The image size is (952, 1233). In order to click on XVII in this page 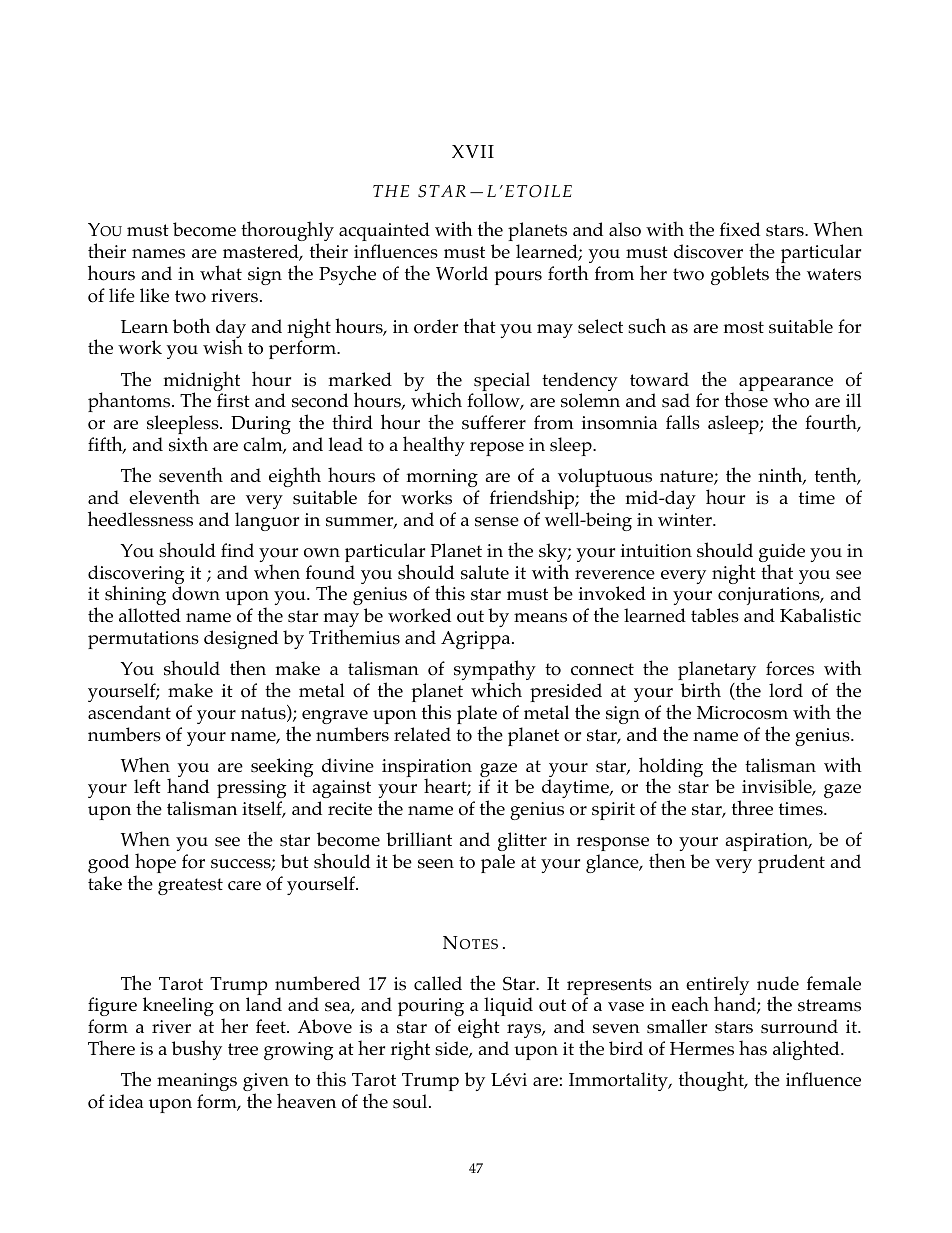, I will do `click(473, 151)`.
